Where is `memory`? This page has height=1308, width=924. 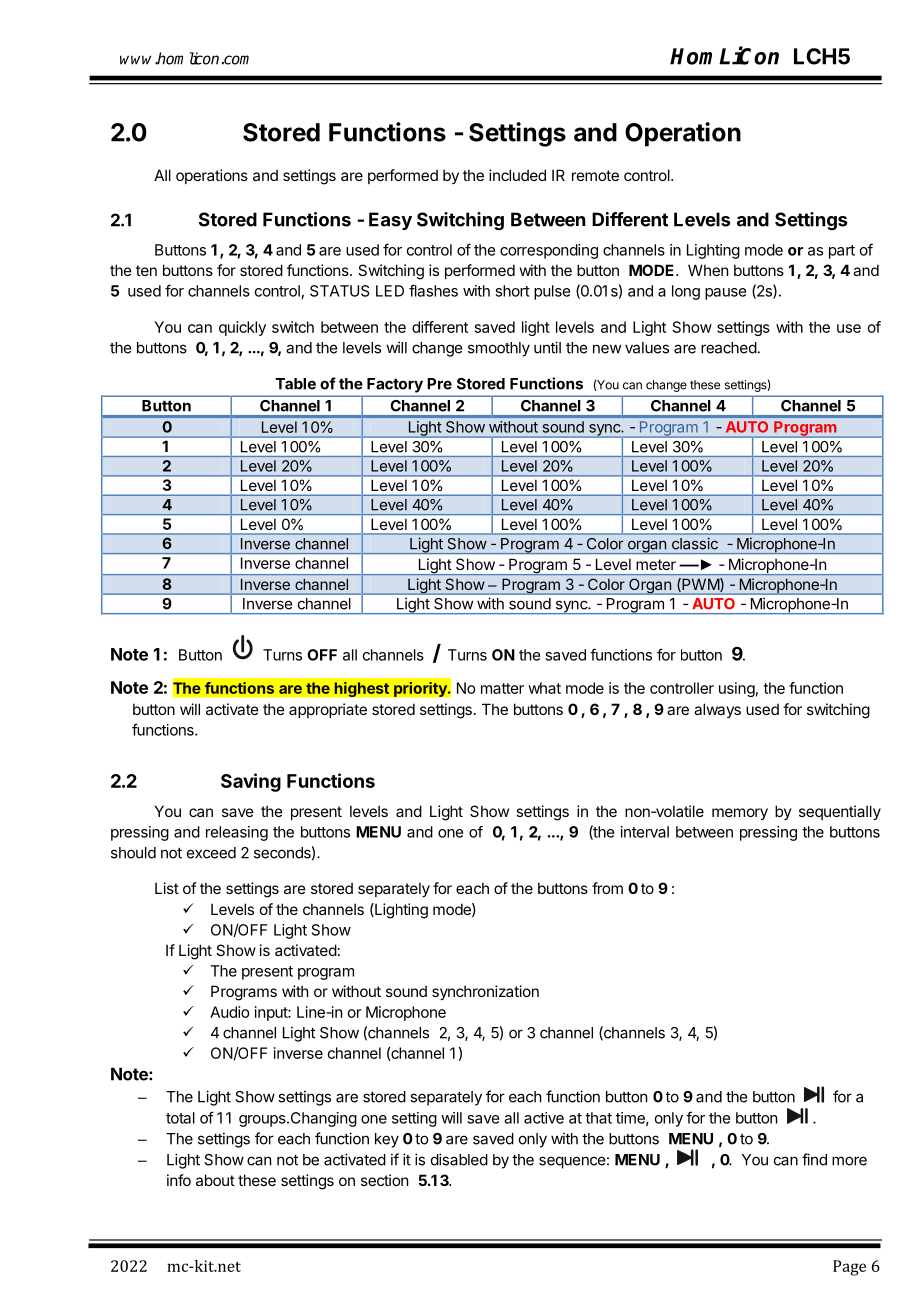 memory is located at coordinates (740, 814).
